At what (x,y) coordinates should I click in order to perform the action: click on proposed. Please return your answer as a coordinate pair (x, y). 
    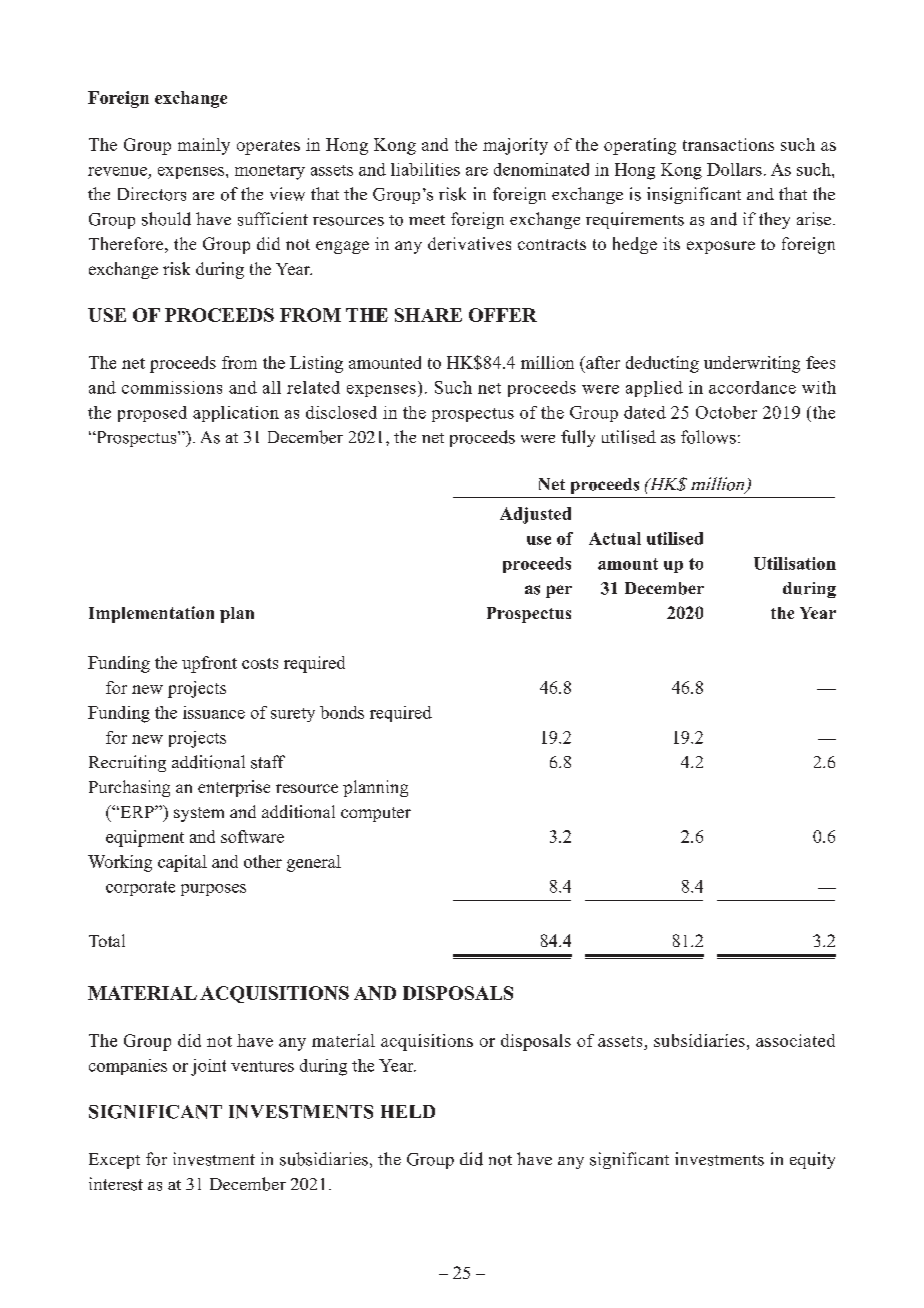
    Looking at the image, I should click on (152, 414).
